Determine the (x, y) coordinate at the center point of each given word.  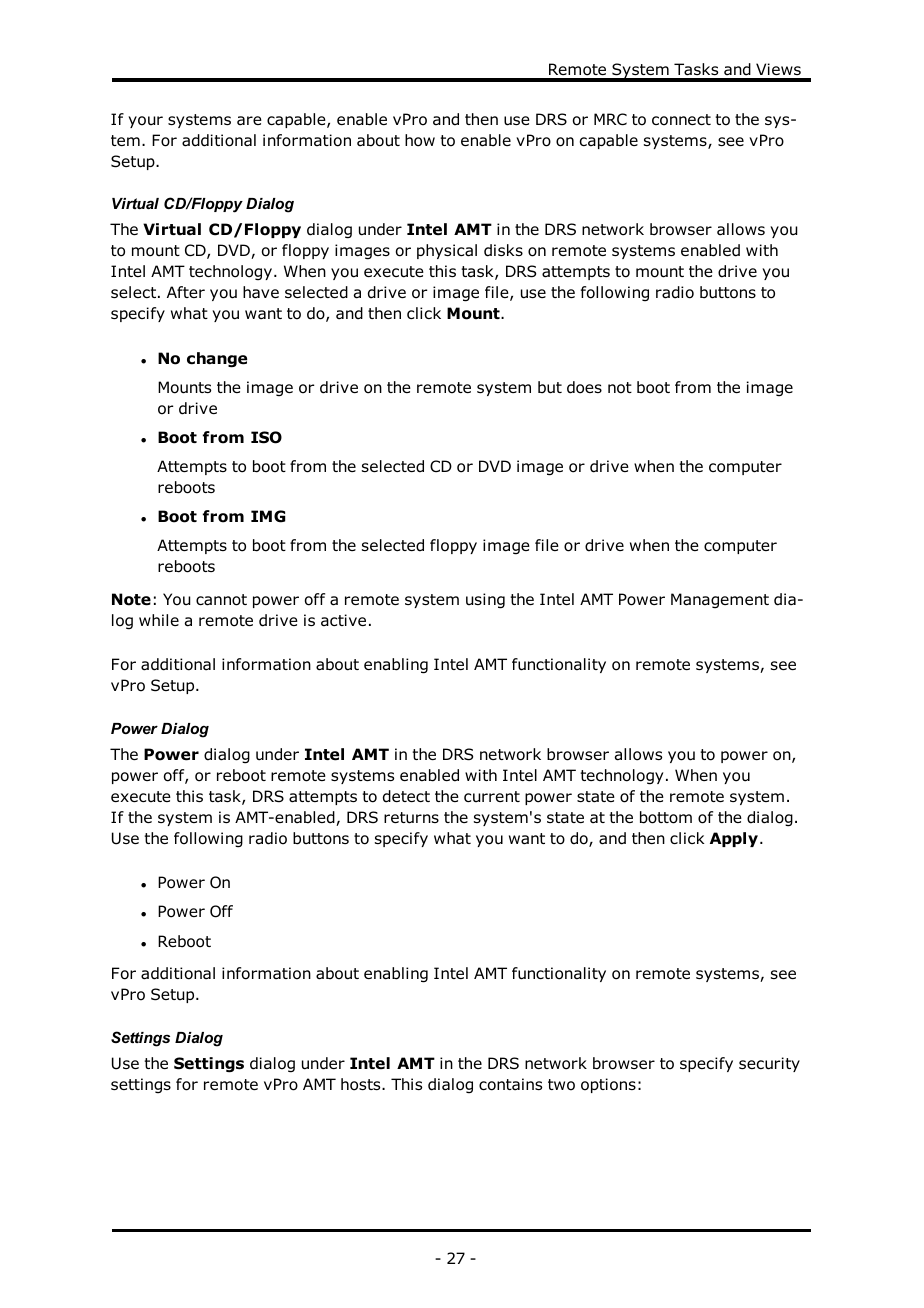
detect (406, 796)
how (420, 140)
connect (681, 120)
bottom (666, 817)
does (584, 387)
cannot (221, 600)
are (249, 121)
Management (720, 600)
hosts (362, 1084)
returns (411, 818)
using (485, 601)
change (217, 360)
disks (503, 250)
